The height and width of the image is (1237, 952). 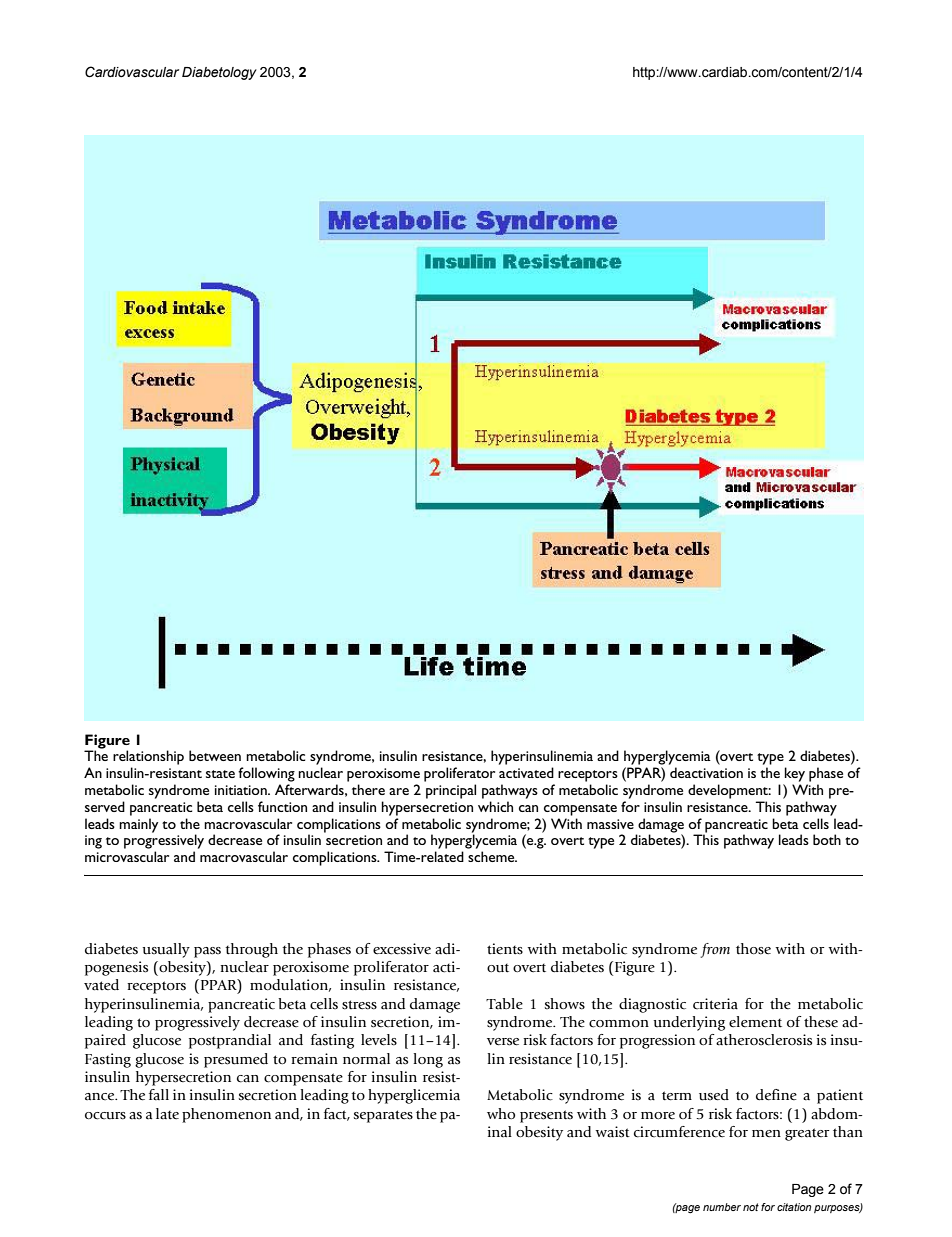 What do you see at coordinates (148, 757) in the image?
I see `relationship` at bounding box center [148, 757].
